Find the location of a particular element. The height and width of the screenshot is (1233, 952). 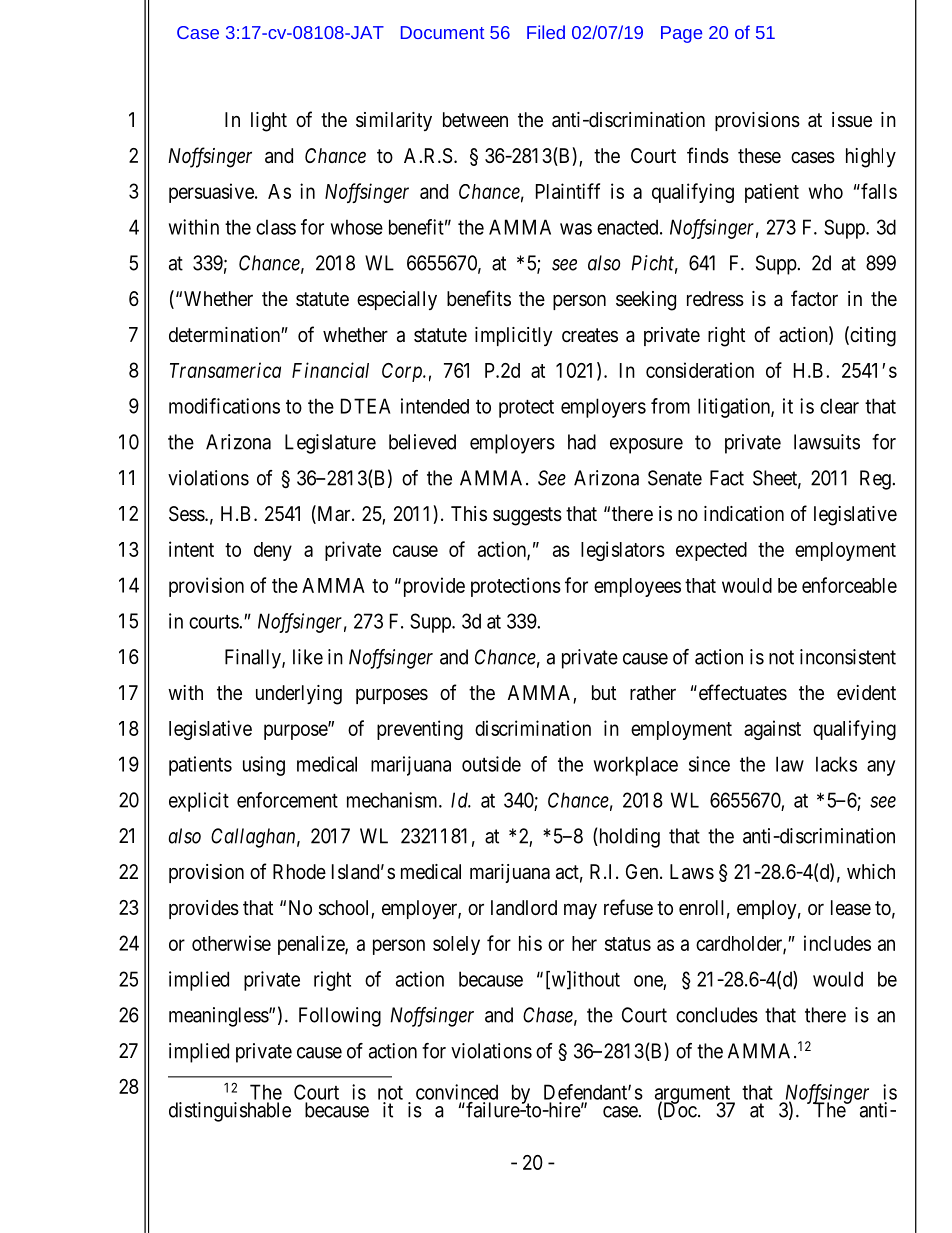

class is located at coordinates (276, 227).
